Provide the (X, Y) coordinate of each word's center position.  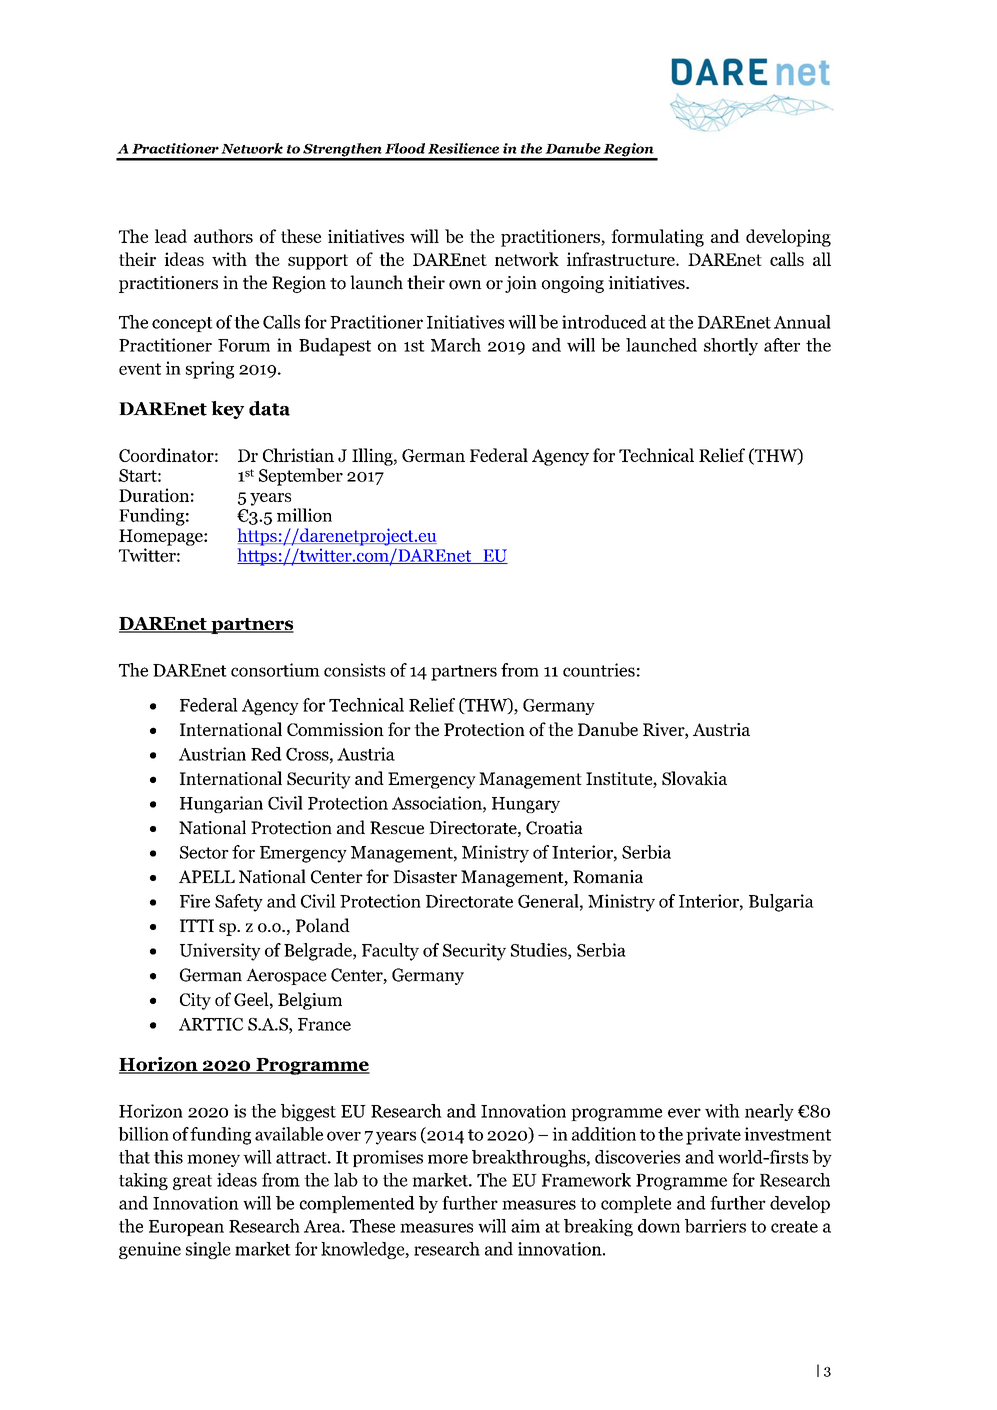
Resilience (463, 148)
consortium (275, 670)
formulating (657, 238)
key (227, 410)
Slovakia (694, 778)
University (220, 952)
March (456, 345)
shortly (731, 347)
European (186, 1228)
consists (354, 670)
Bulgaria (781, 903)
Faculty (390, 952)
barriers (715, 1226)
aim (525, 1226)
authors (223, 236)
